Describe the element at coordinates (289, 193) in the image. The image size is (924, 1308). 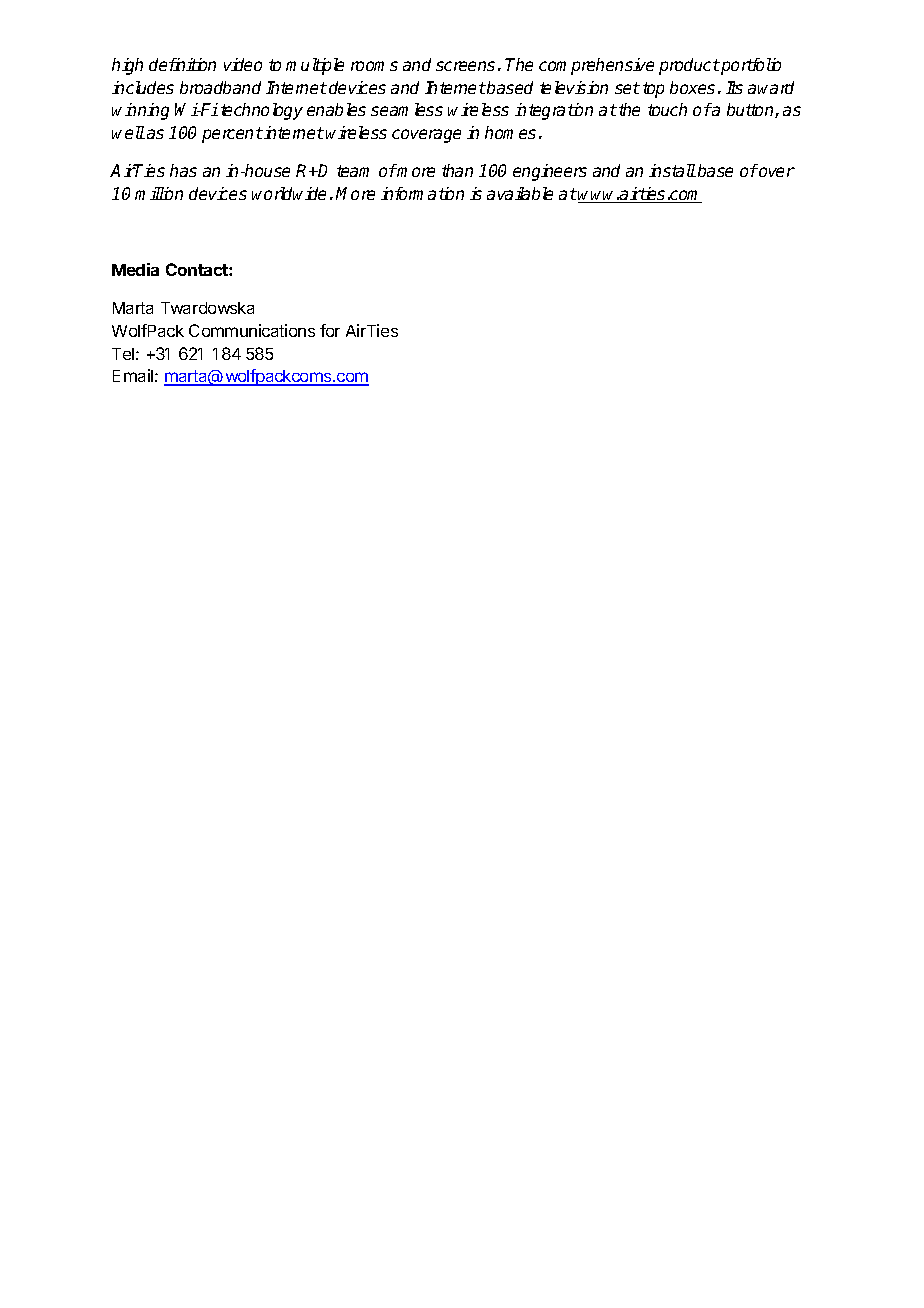
I see `worldwide` at that location.
